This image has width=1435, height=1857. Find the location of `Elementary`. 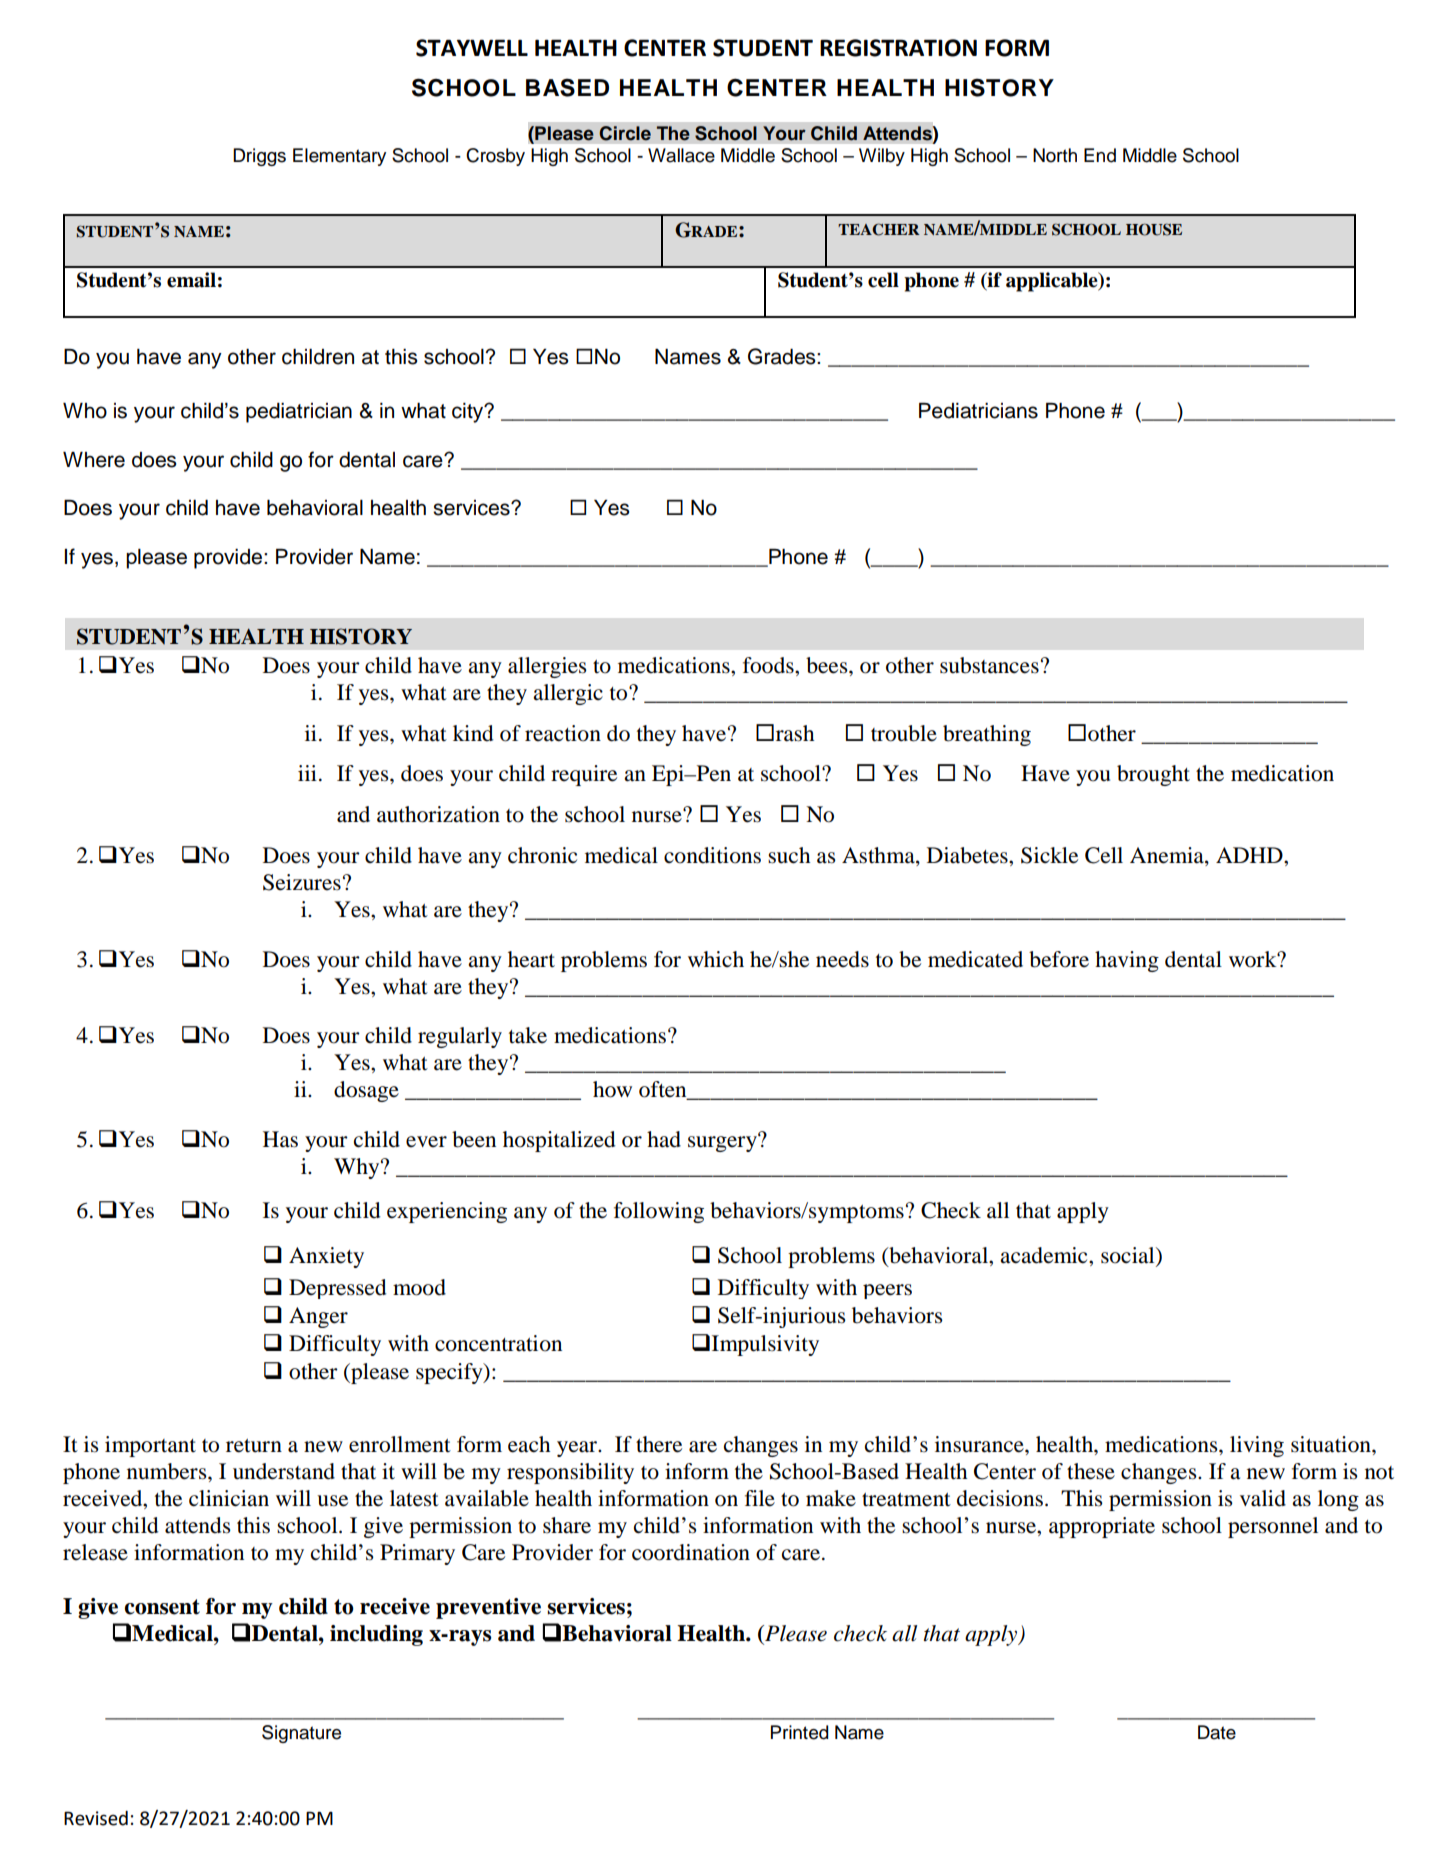

Elementary is located at coordinates (339, 157).
